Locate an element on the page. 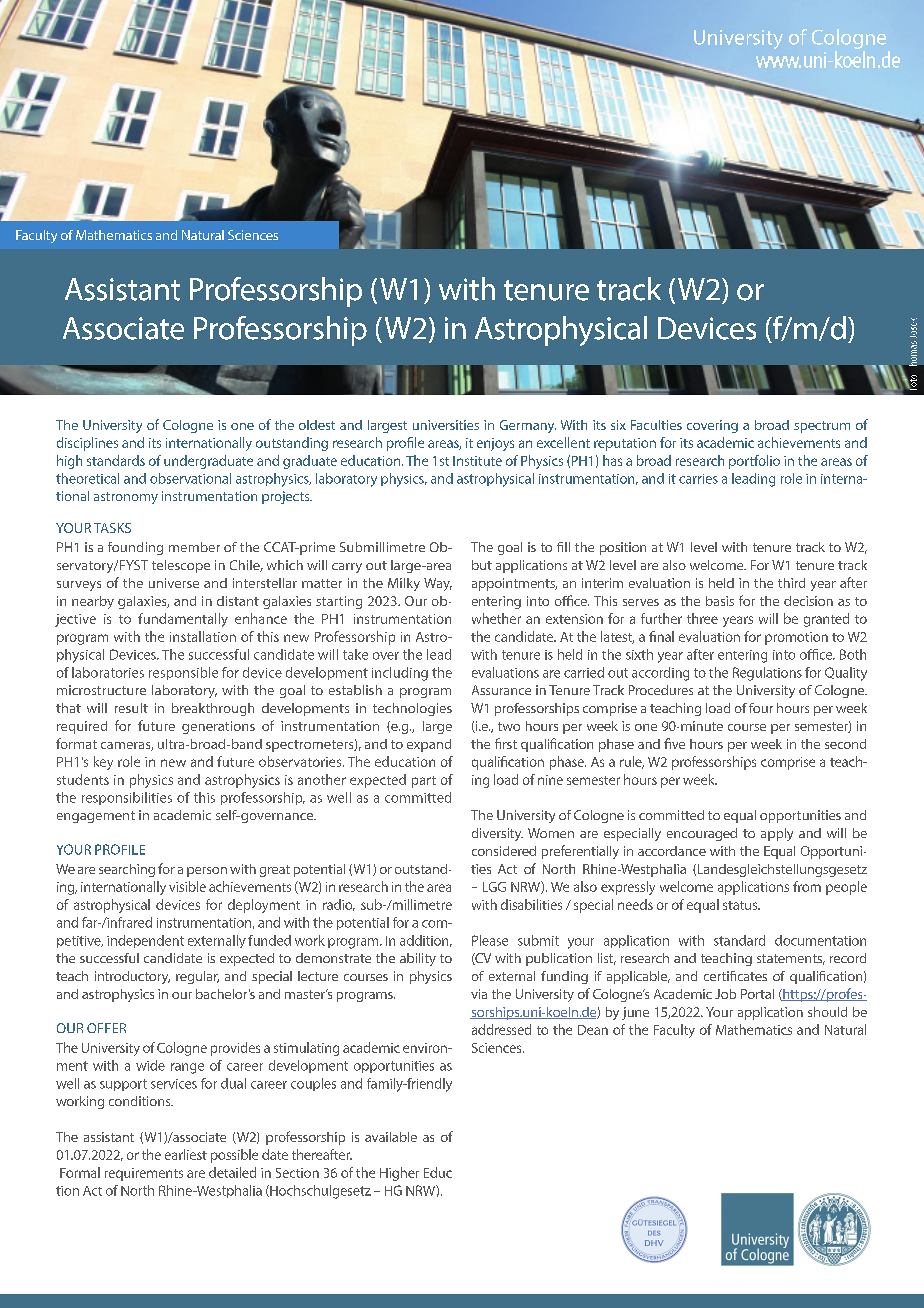  Institute is located at coordinates (477, 461).
